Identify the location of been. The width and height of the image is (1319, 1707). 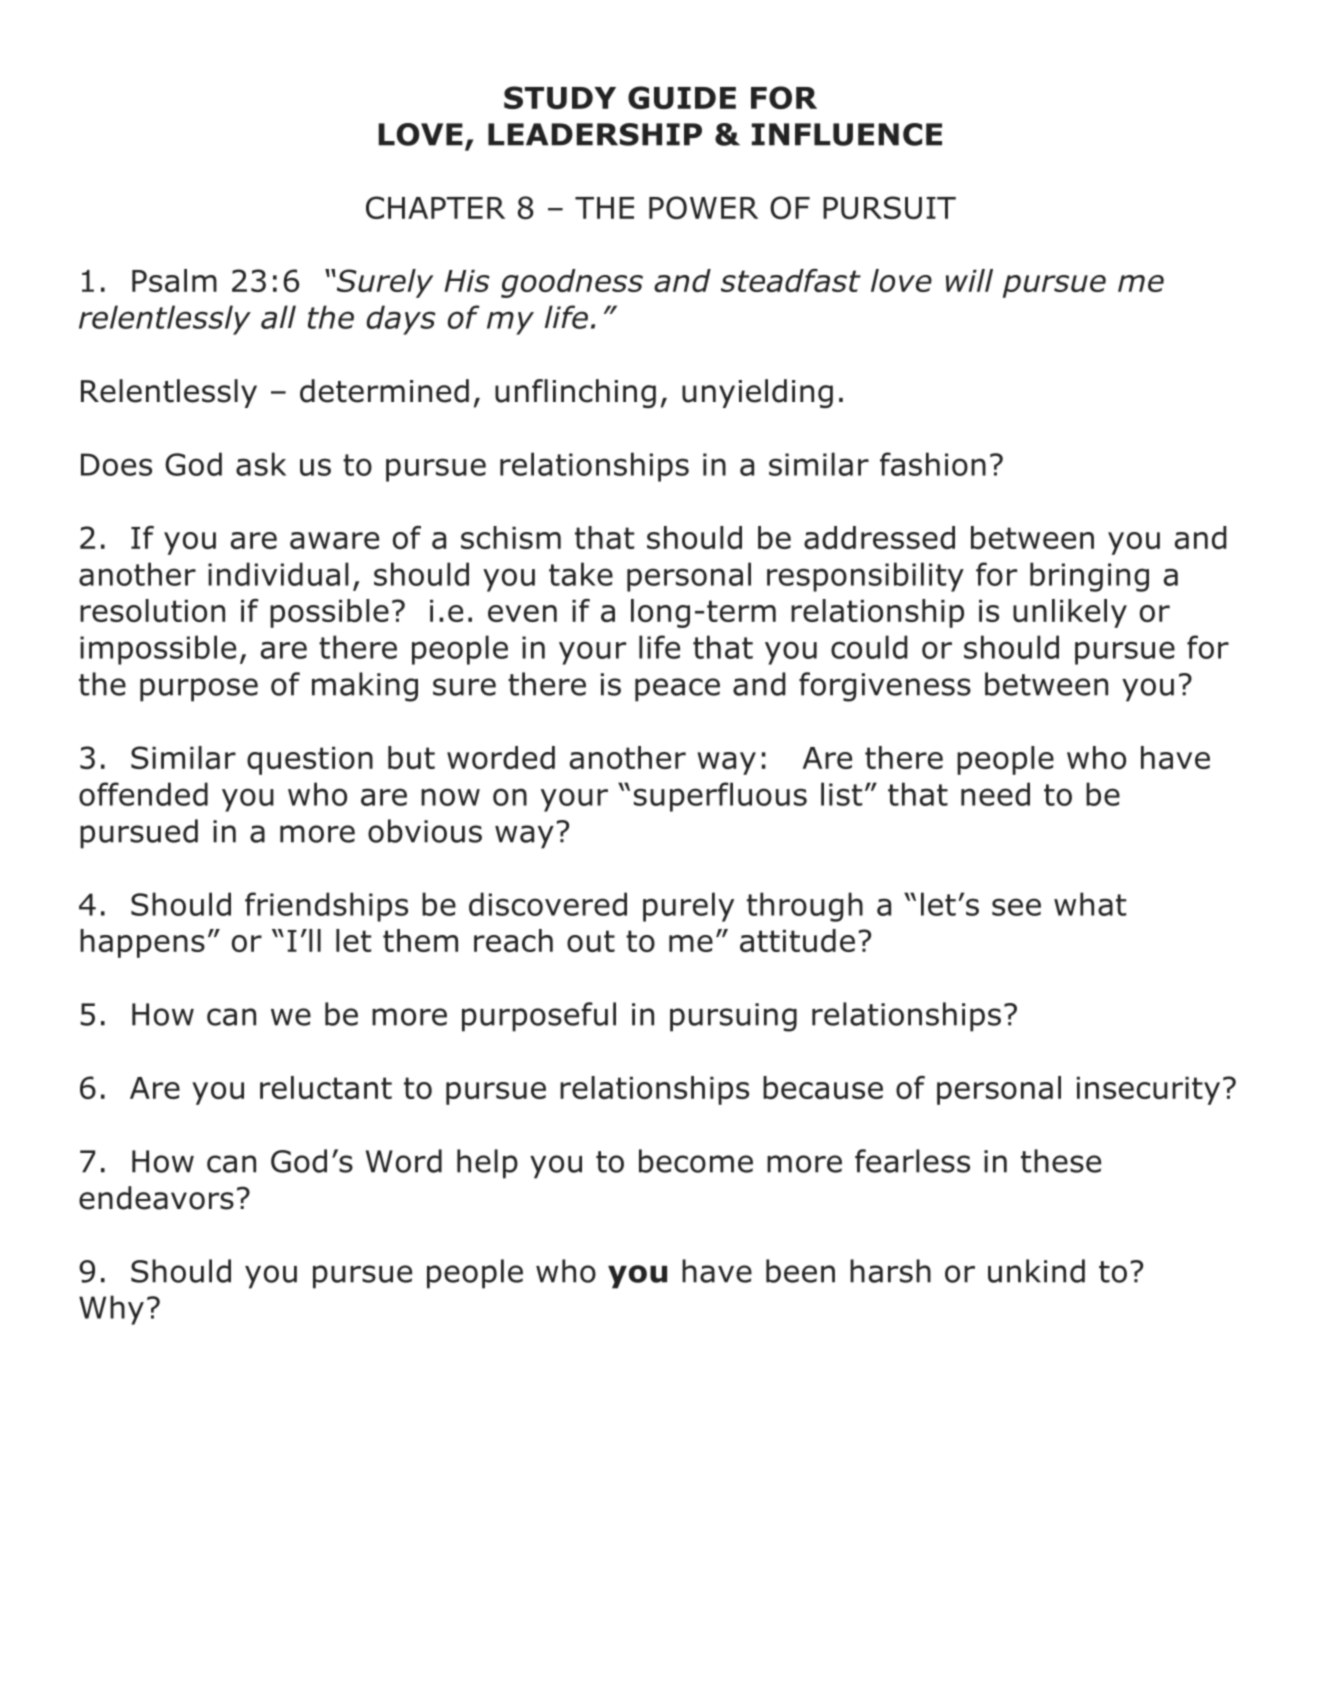
(800, 1271).
